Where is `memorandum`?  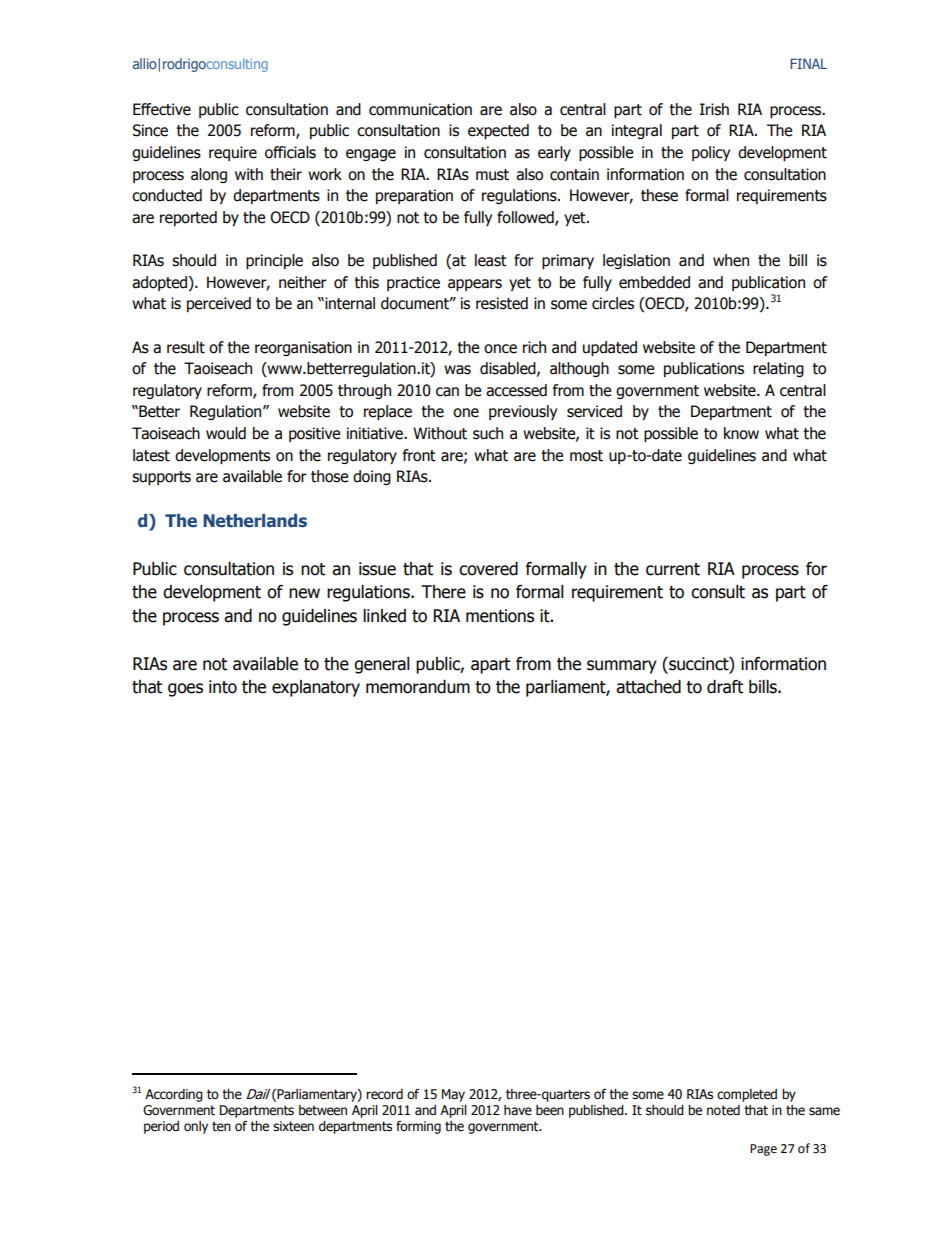
memorandum is located at coordinates (418, 687).
